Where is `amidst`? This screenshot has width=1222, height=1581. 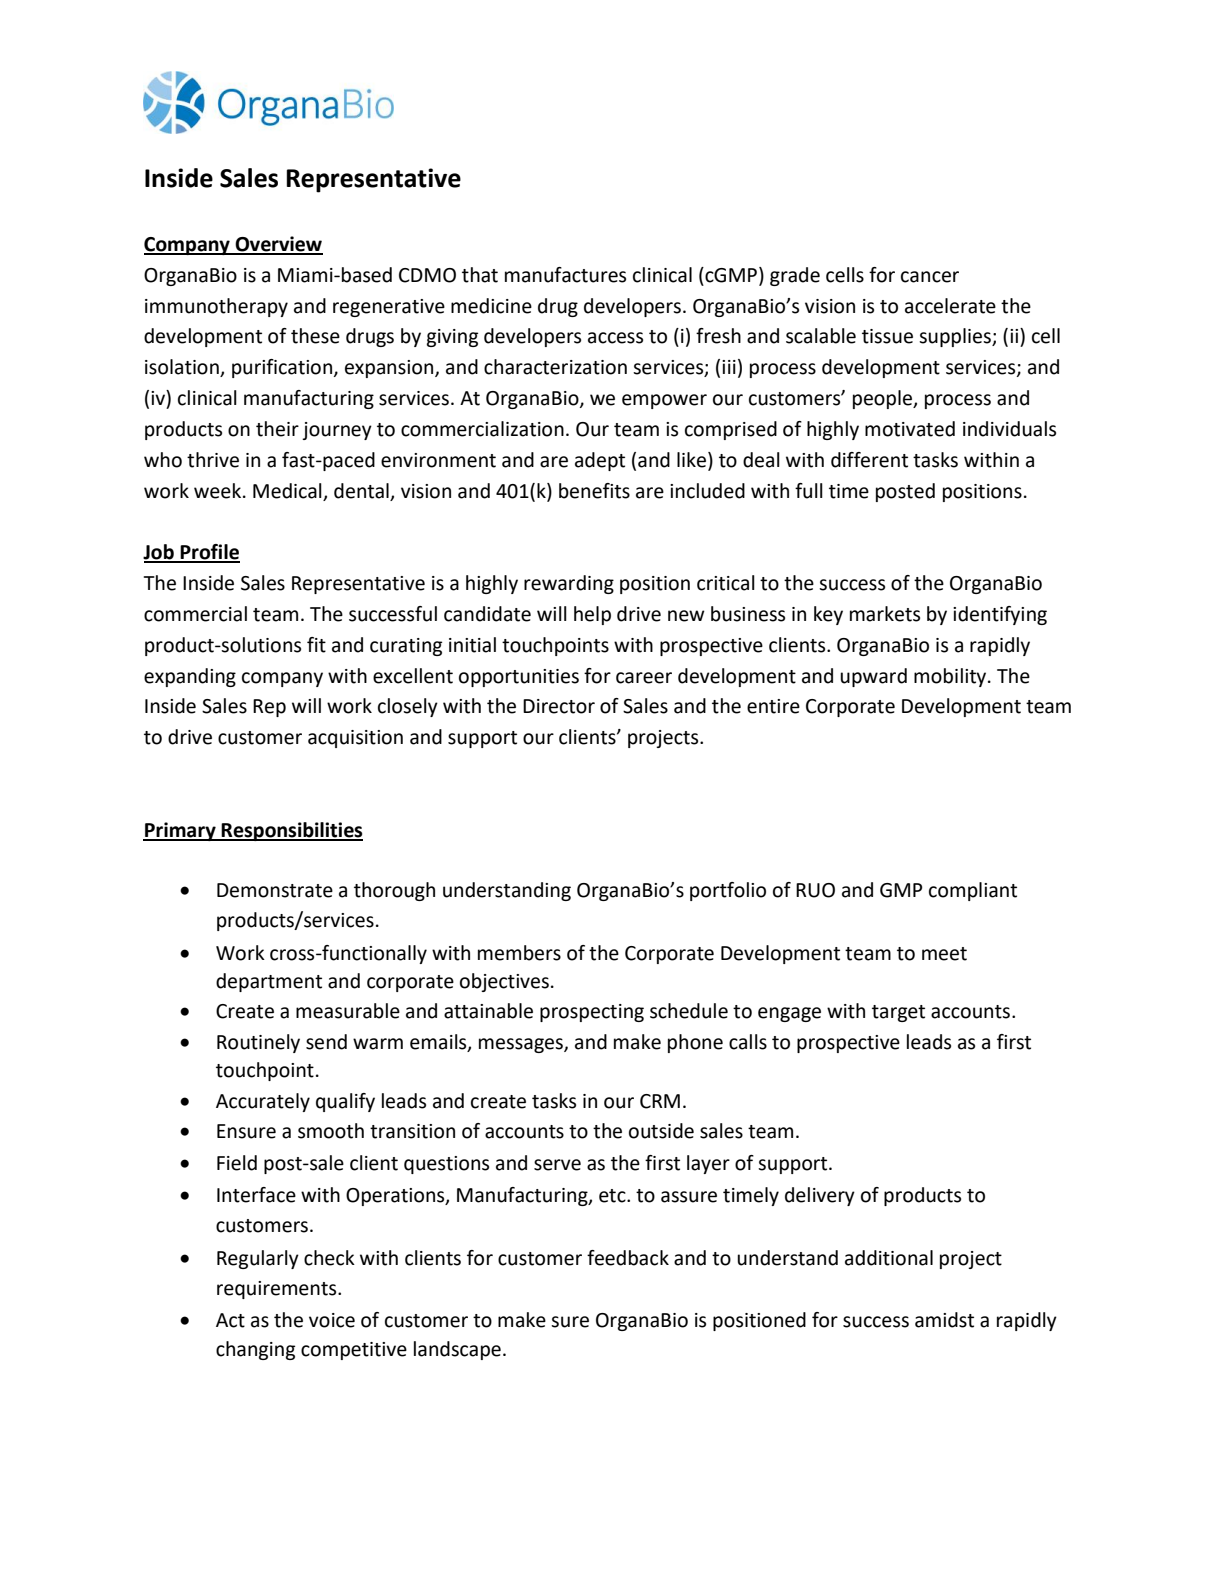
amidst is located at coordinates (944, 1320).
